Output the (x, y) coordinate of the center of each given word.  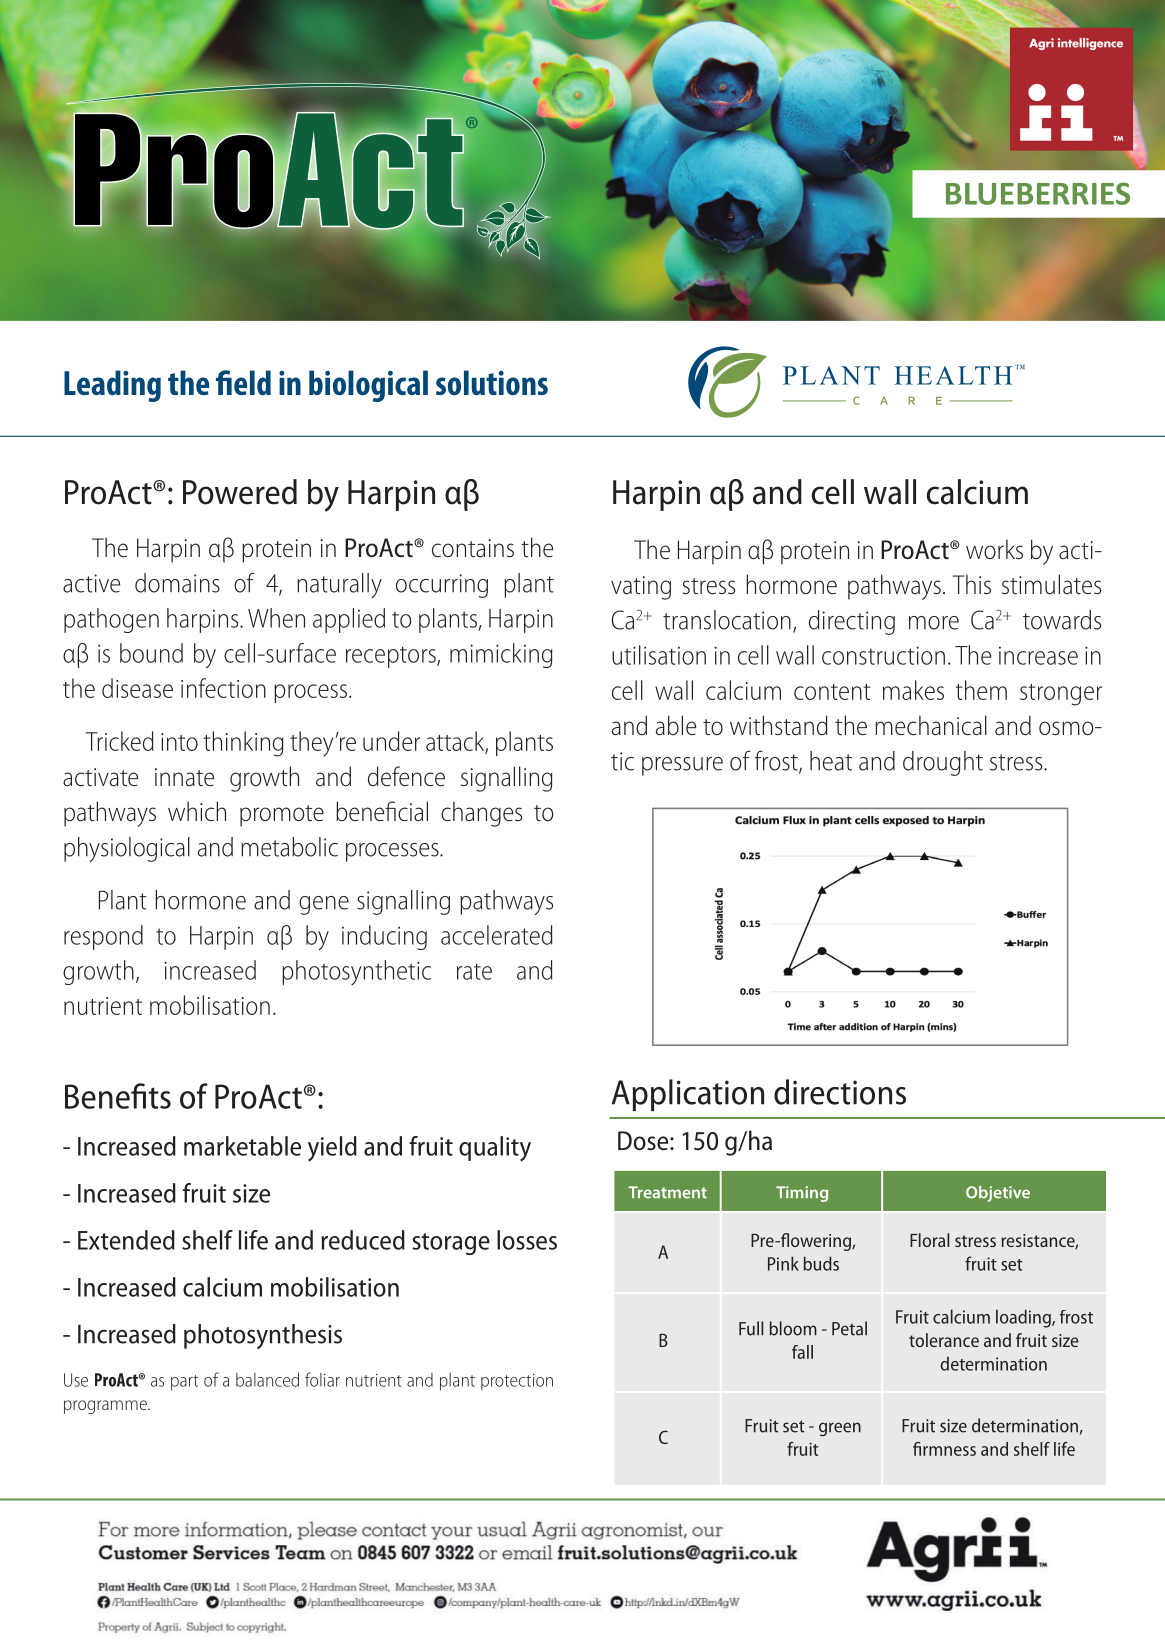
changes (481, 814)
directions (840, 1092)
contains (473, 548)
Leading (112, 386)
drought (943, 763)
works (994, 549)
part (185, 1383)
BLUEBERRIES (1038, 193)
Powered (240, 492)
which (197, 811)
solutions (492, 382)
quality (495, 1149)
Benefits (118, 1096)
